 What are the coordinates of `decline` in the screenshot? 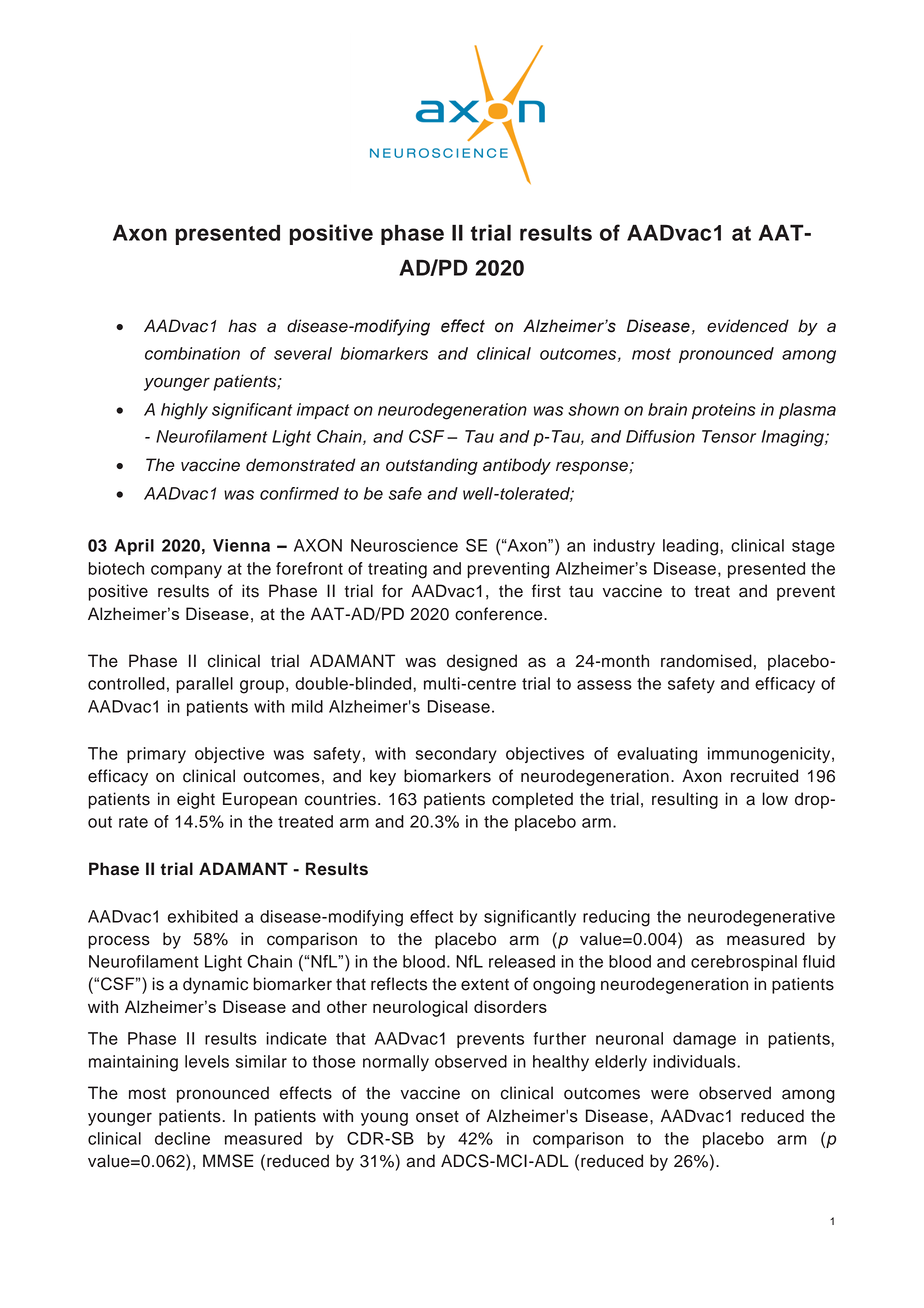 It's located at (182, 1138).
